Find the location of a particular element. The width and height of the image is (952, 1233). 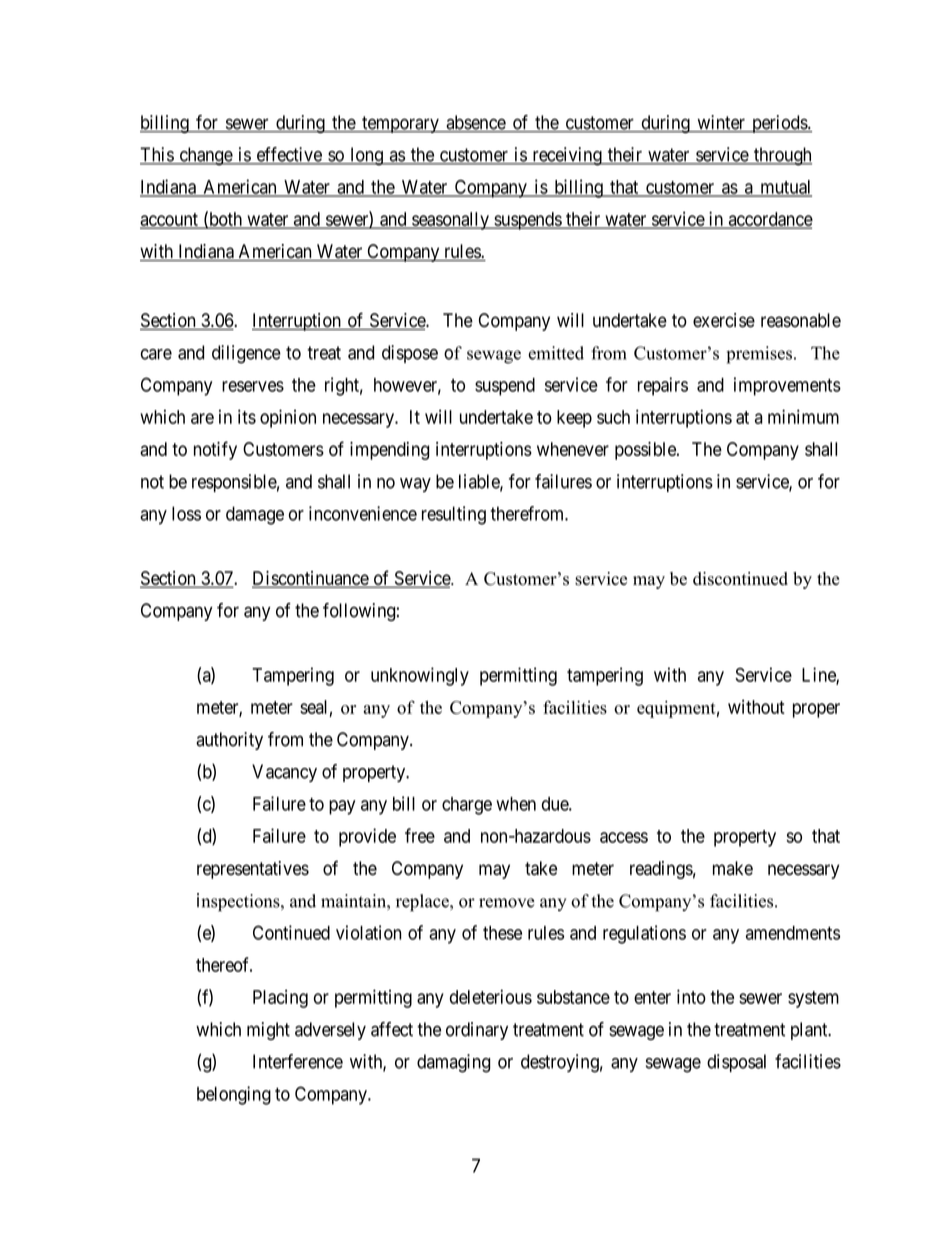

ordinary is located at coordinates (477, 1031).
